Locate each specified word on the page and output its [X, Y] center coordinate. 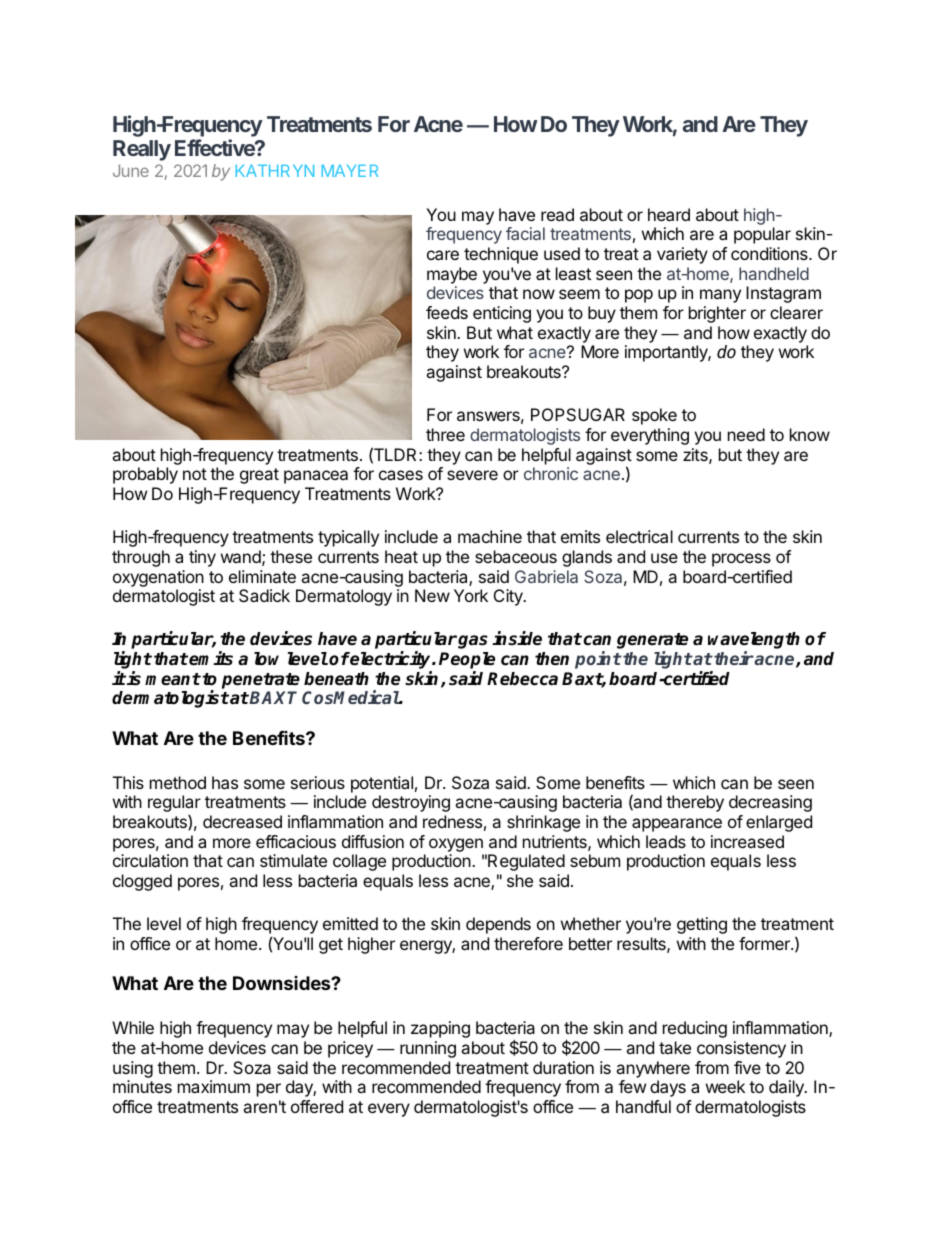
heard [669, 214]
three [445, 434]
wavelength [754, 642]
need [746, 434]
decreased [242, 821]
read [557, 214]
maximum [214, 1086]
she [520, 880]
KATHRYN [275, 171]
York [471, 595]
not [195, 474]
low [266, 659]
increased [747, 841]
